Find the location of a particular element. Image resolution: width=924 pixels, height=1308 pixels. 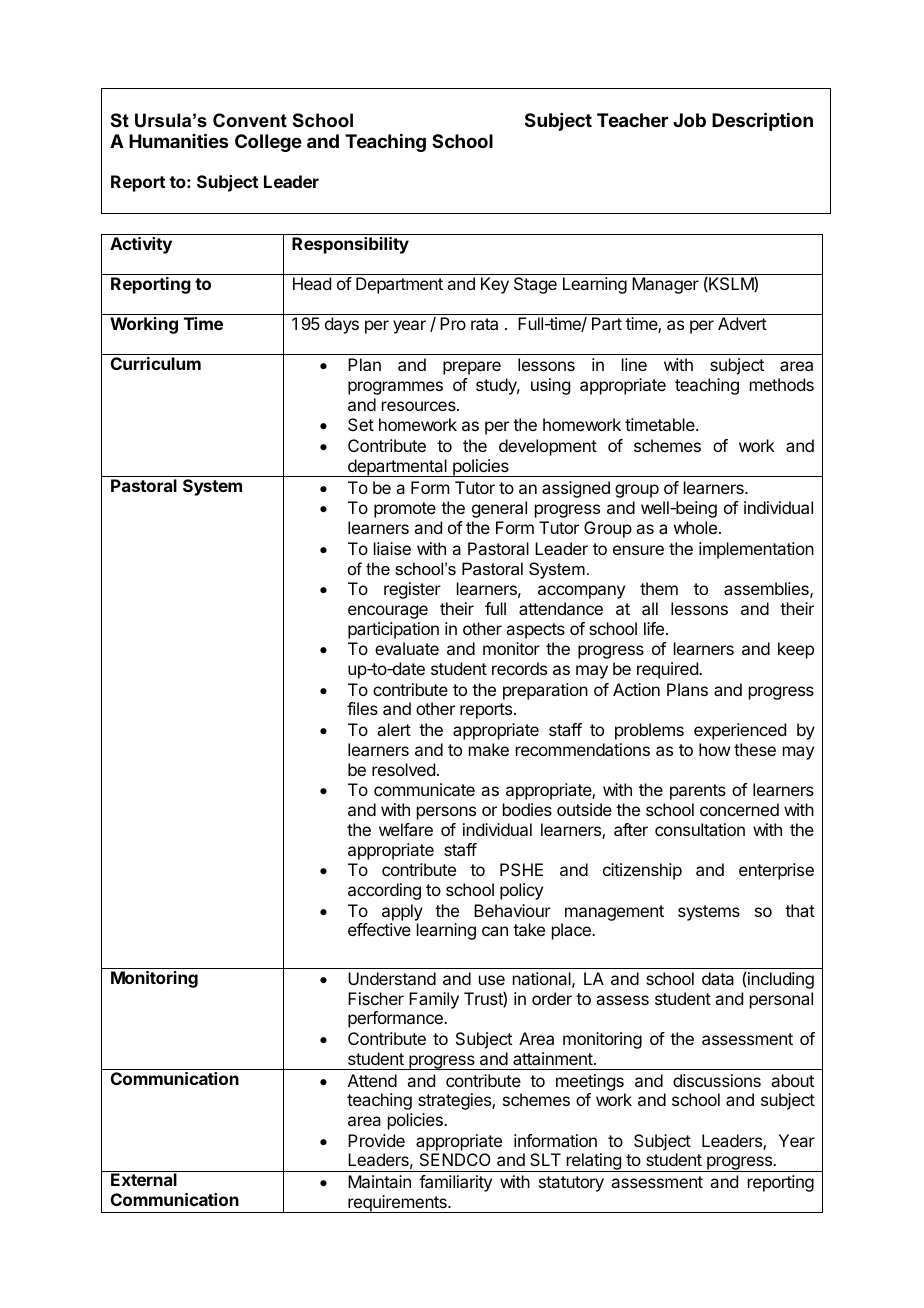

use is located at coordinates (492, 980).
